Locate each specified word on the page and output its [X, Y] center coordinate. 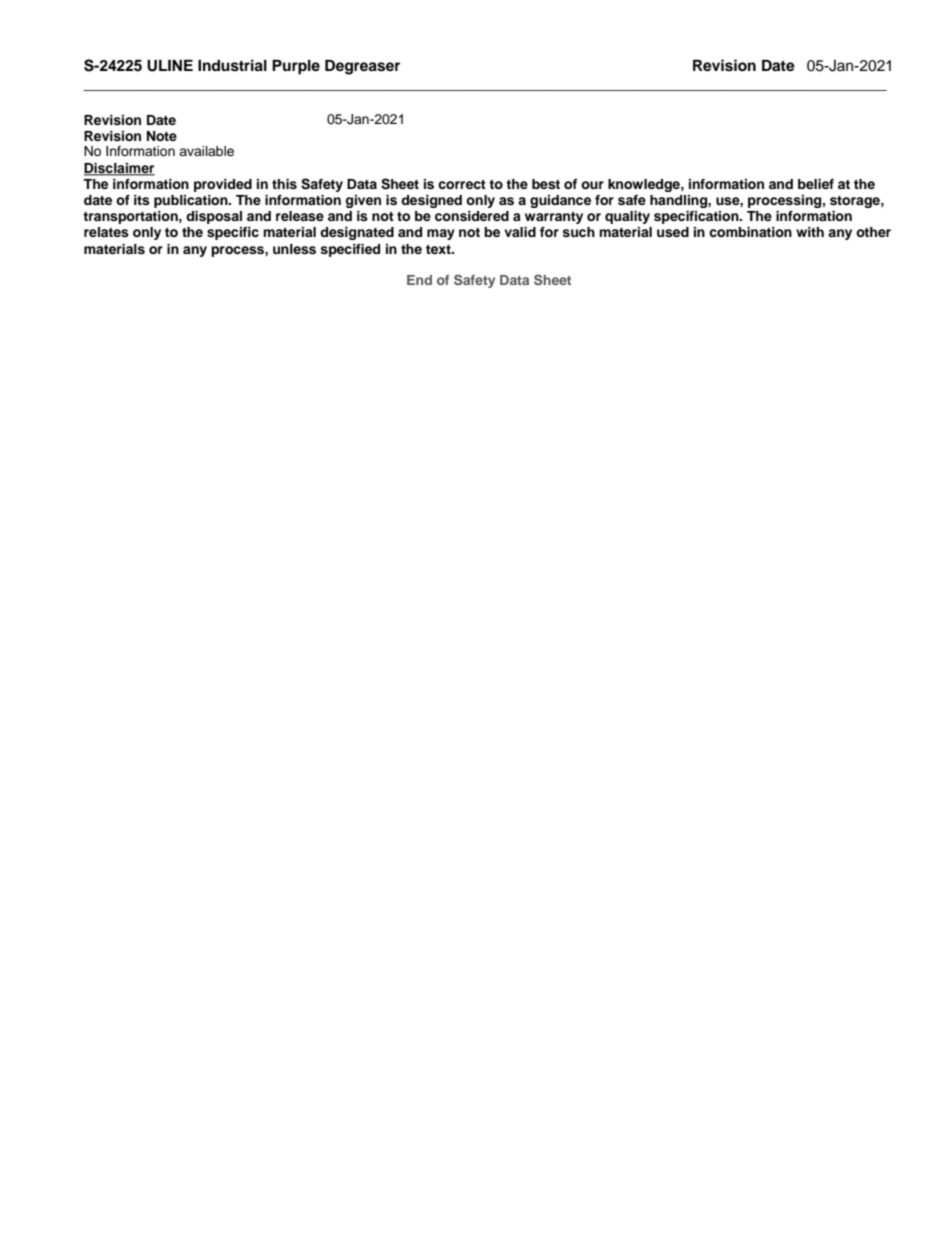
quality [627, 217]
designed [431, 201]
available [206, 151]
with [810, 232]
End [419, 280]
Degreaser [362, 67]
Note [162, 136]
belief [816, 184]
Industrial [232, 65]
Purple [296, 67]
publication [192, 201]
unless [294, 249]
